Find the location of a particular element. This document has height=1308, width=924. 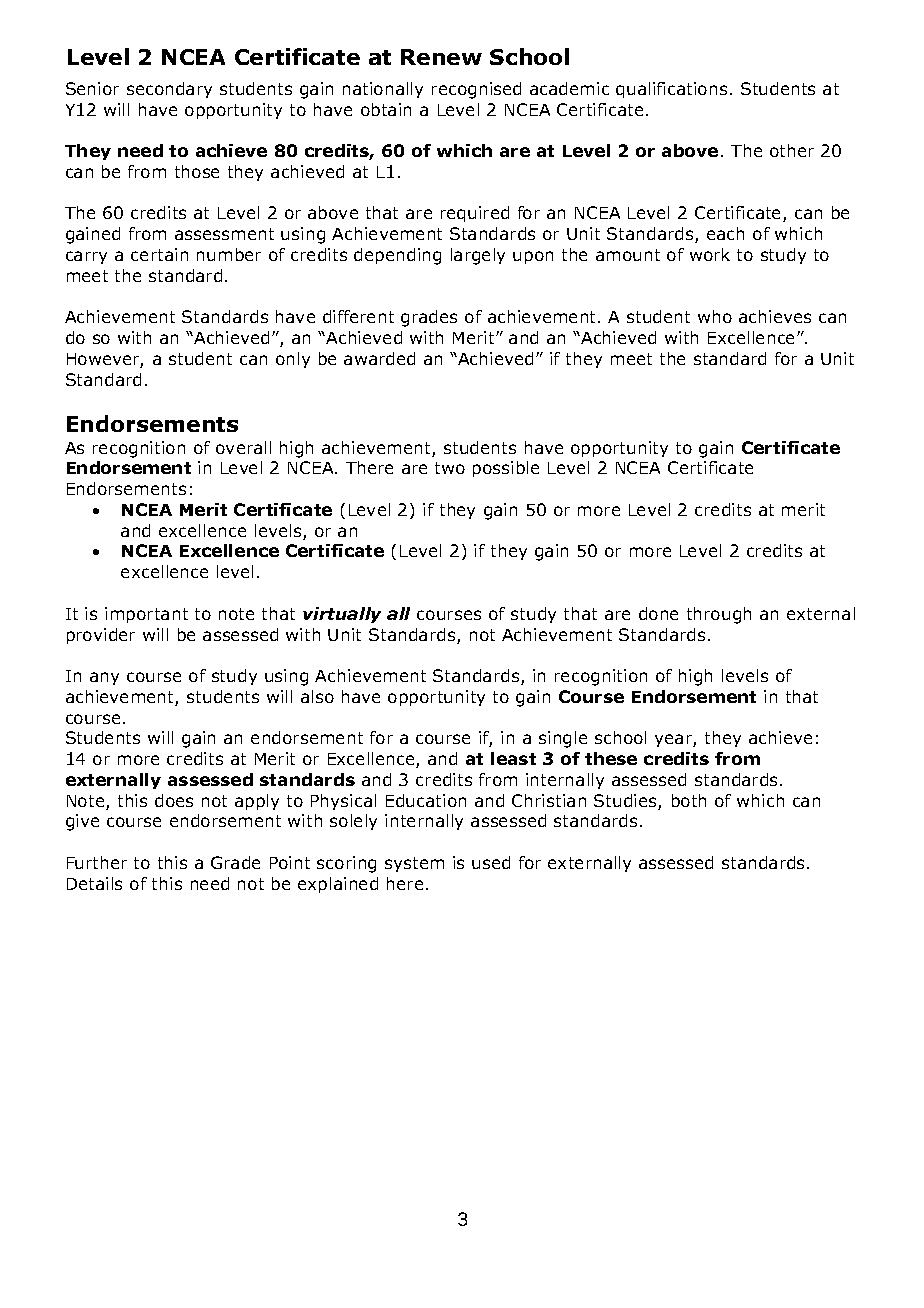

possible is located at coordinates (506, 469).
